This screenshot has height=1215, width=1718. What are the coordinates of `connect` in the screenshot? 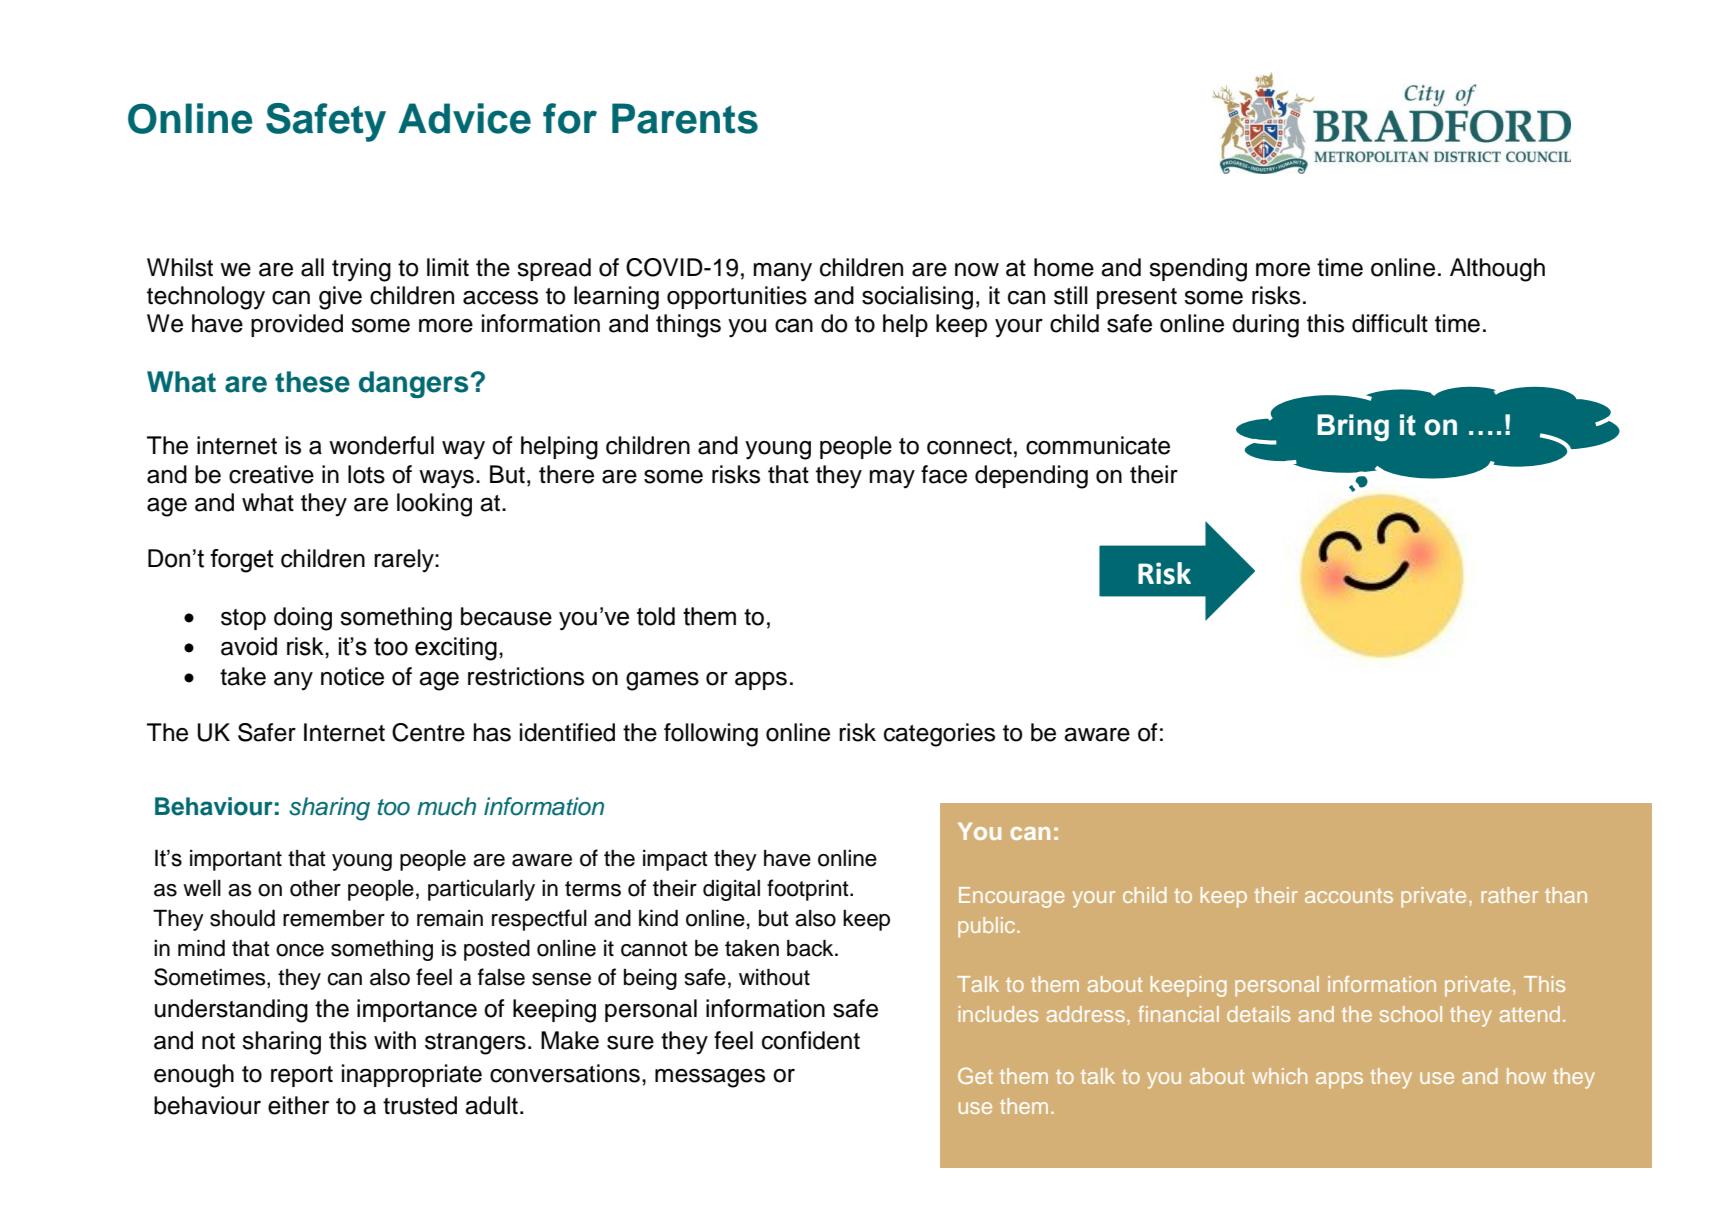 It's located at (969, 446).
